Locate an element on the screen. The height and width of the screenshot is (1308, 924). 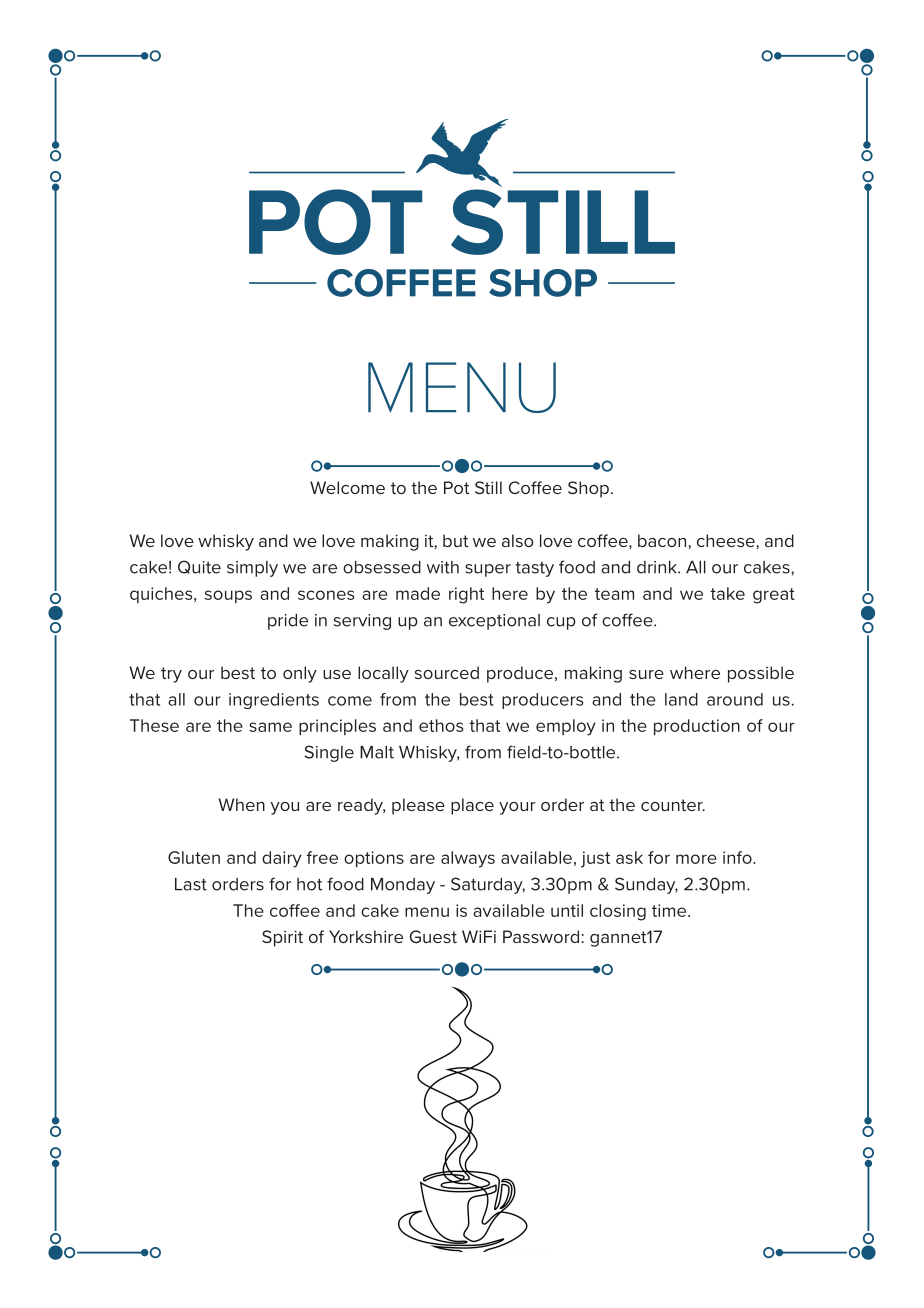
ethos is located at coordinates (441, 725).
